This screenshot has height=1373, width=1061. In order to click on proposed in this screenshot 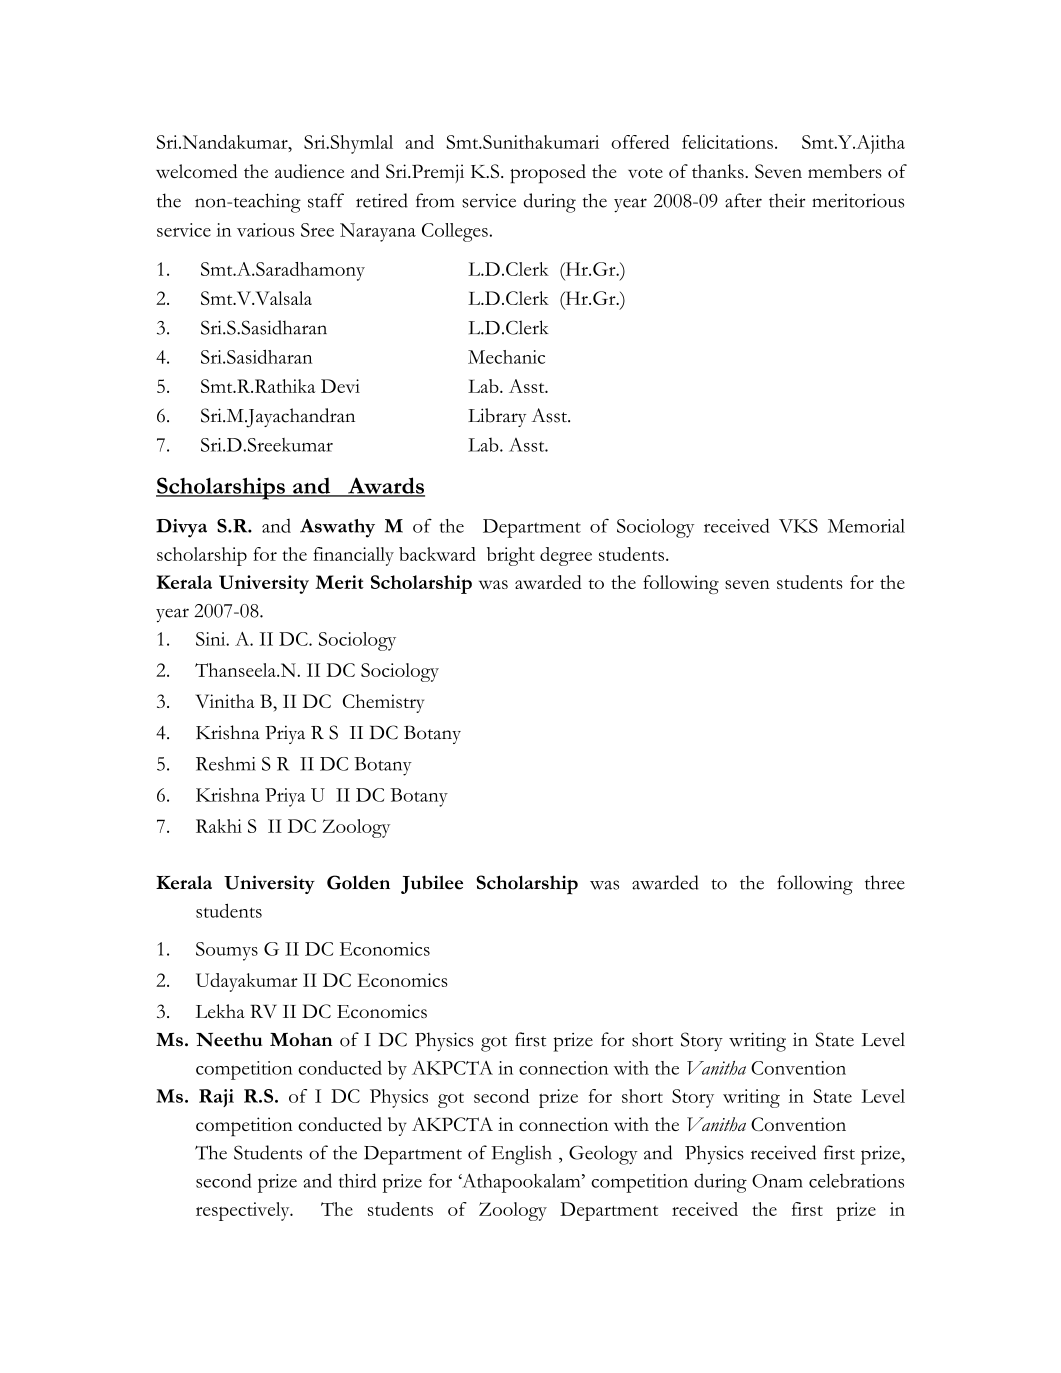, I will do `click(548, 174)`.
